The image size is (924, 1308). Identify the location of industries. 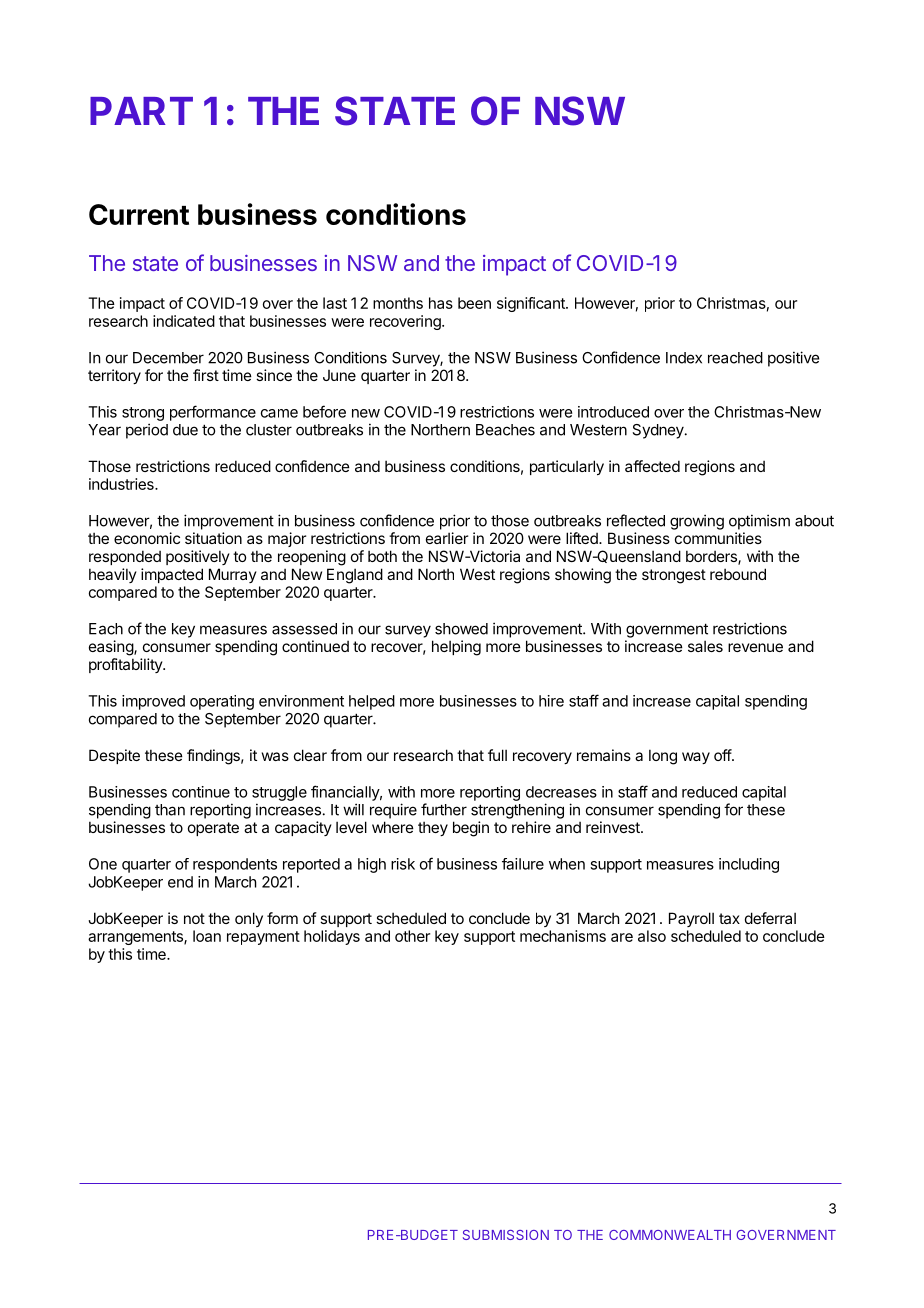
(122, 484).
